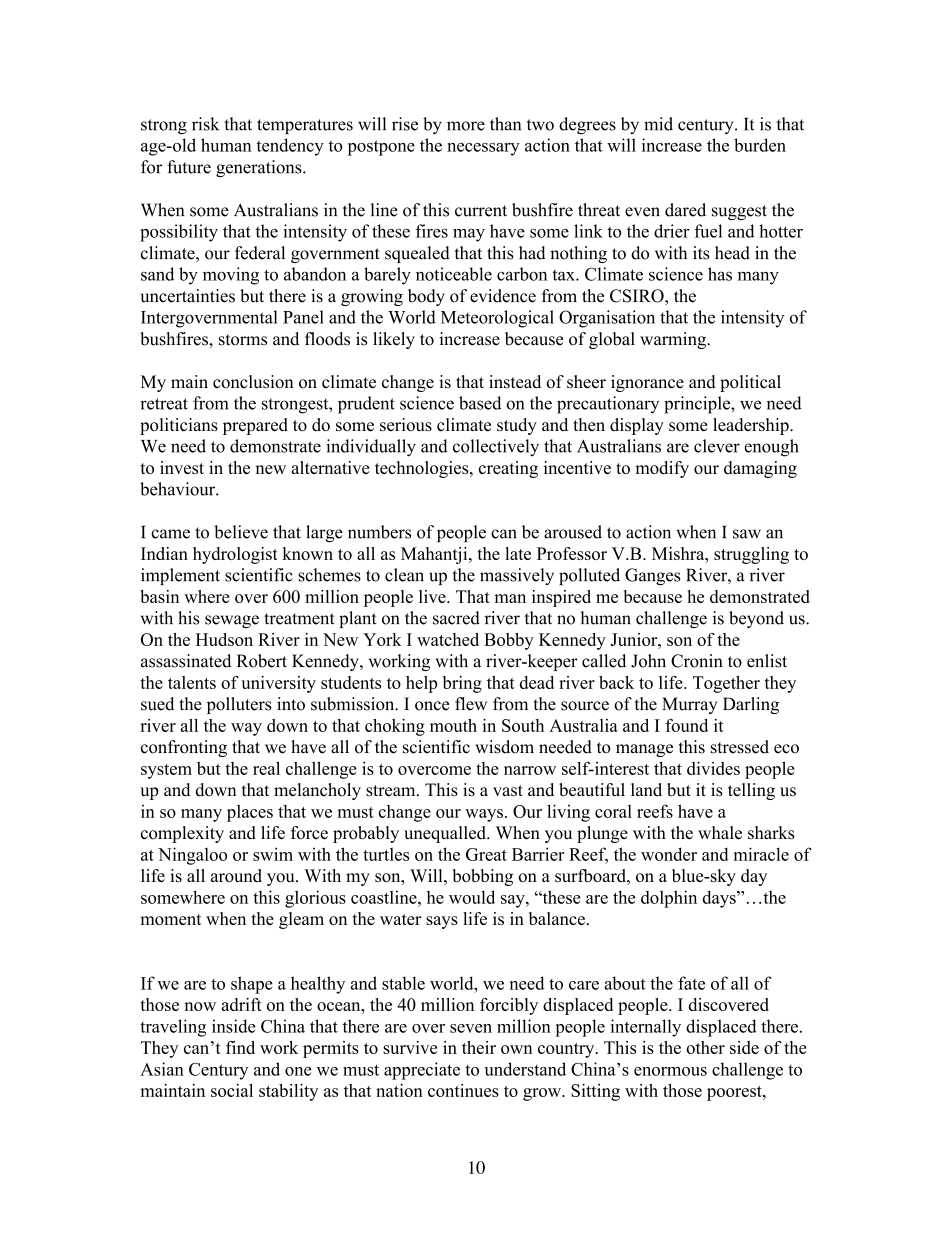 Image resolution: width=952 pixels, height=1233 pixels. What do you see at coordinates (479, 1047) in the screenshot?
I see `their` at bounding box center [479, 1047].
